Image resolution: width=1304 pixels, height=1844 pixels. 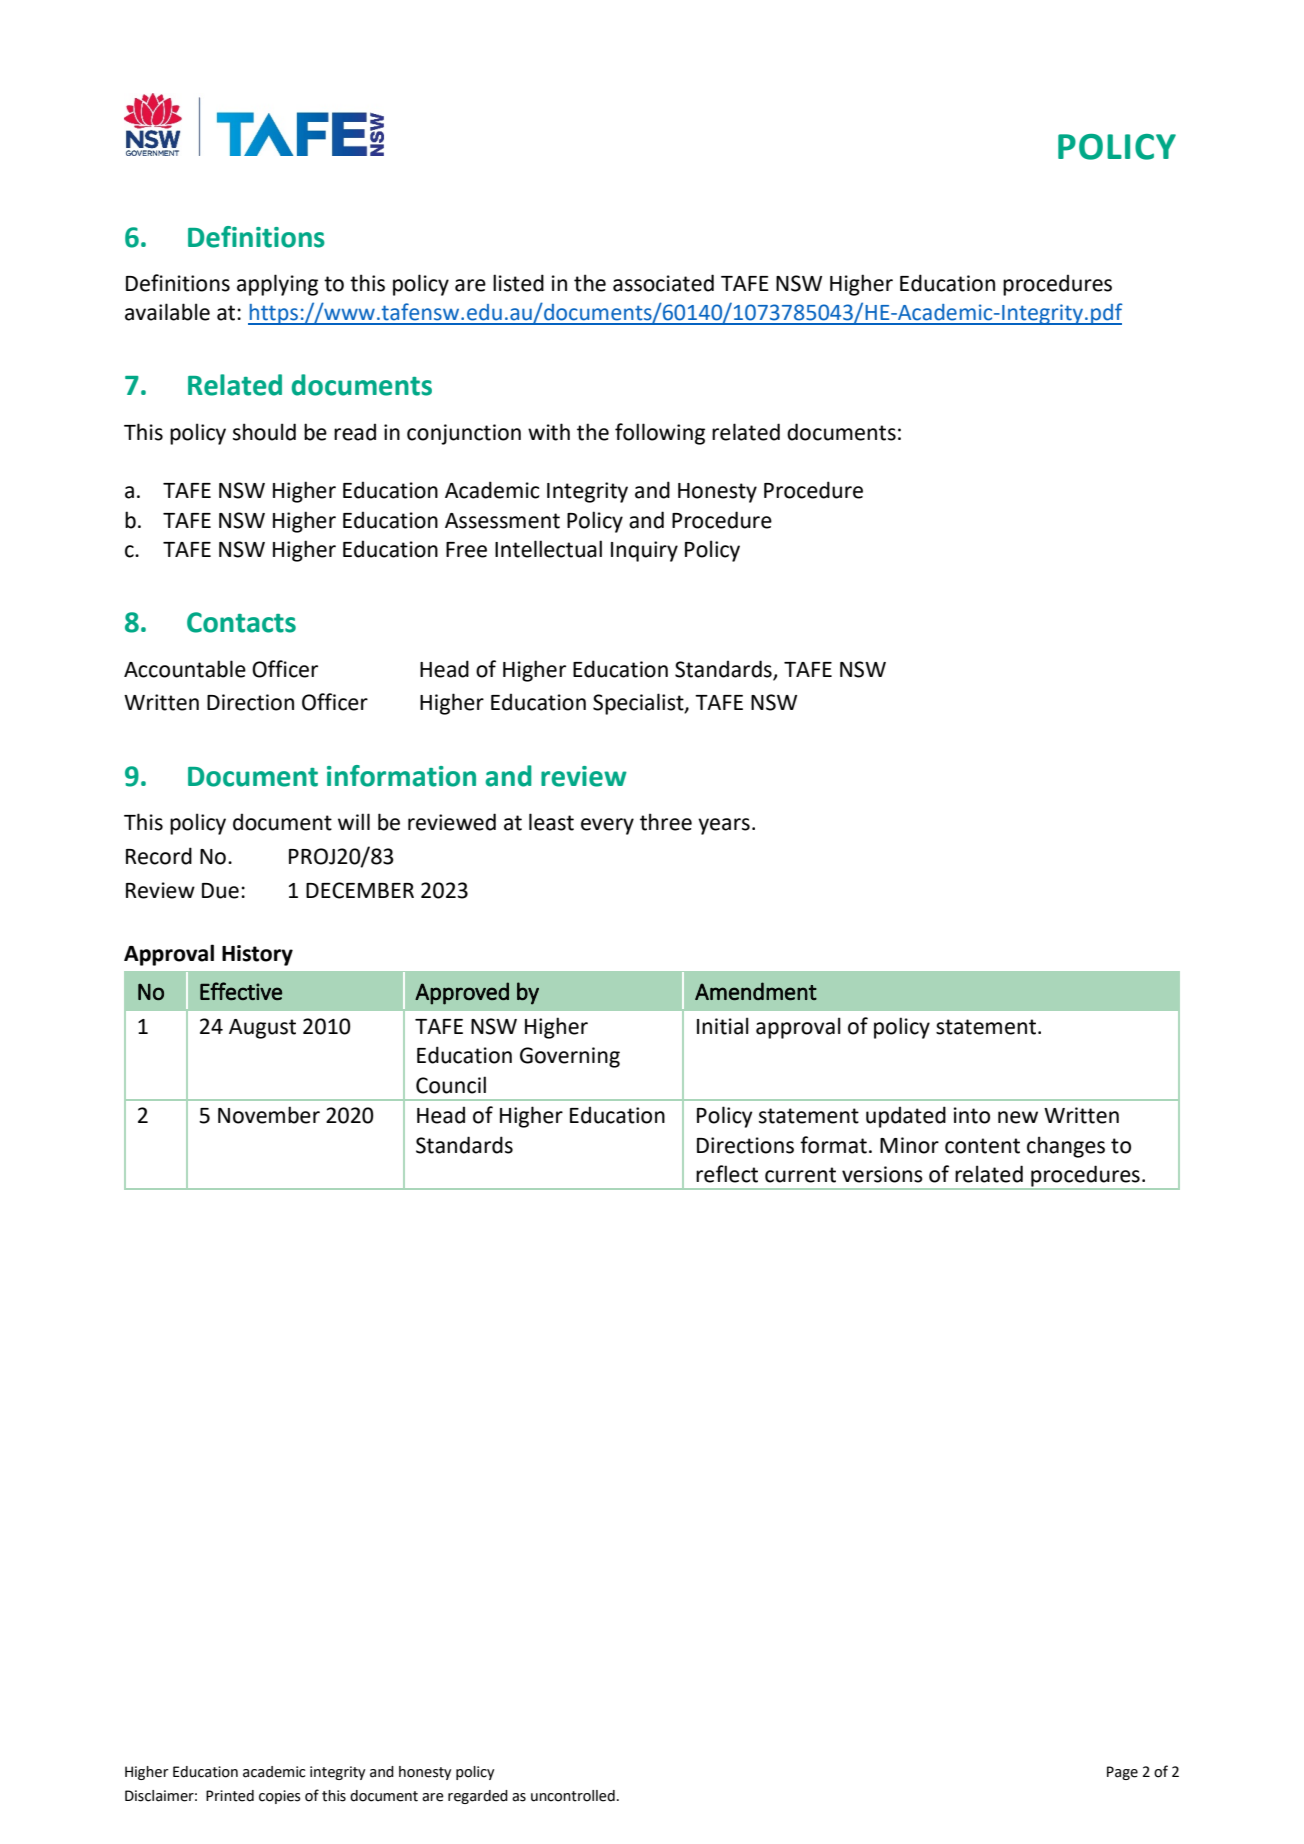 I want to click on Due, so click(x=220, y=891).
